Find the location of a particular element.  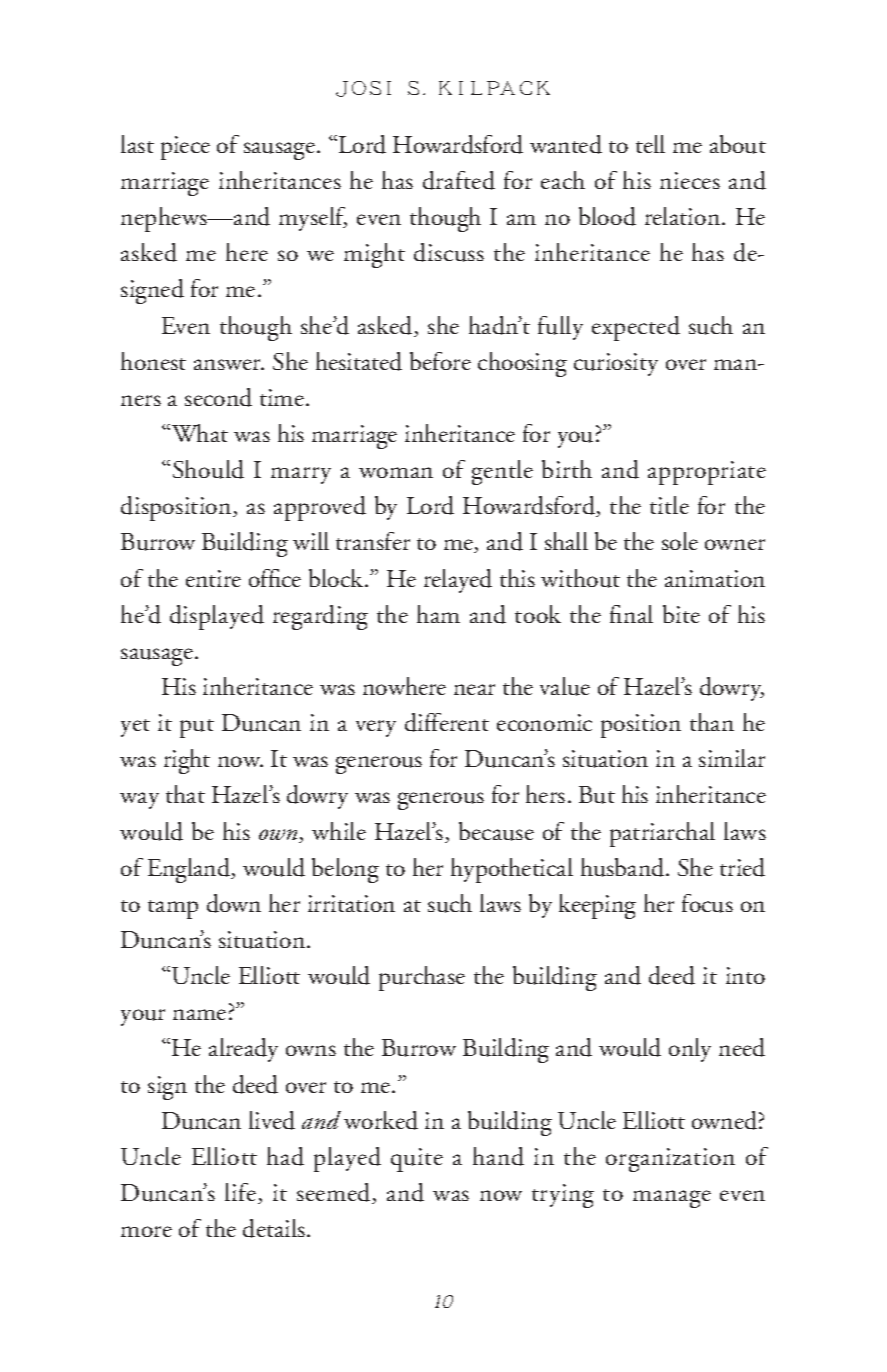

life is located at coordinates (242, 1193).
